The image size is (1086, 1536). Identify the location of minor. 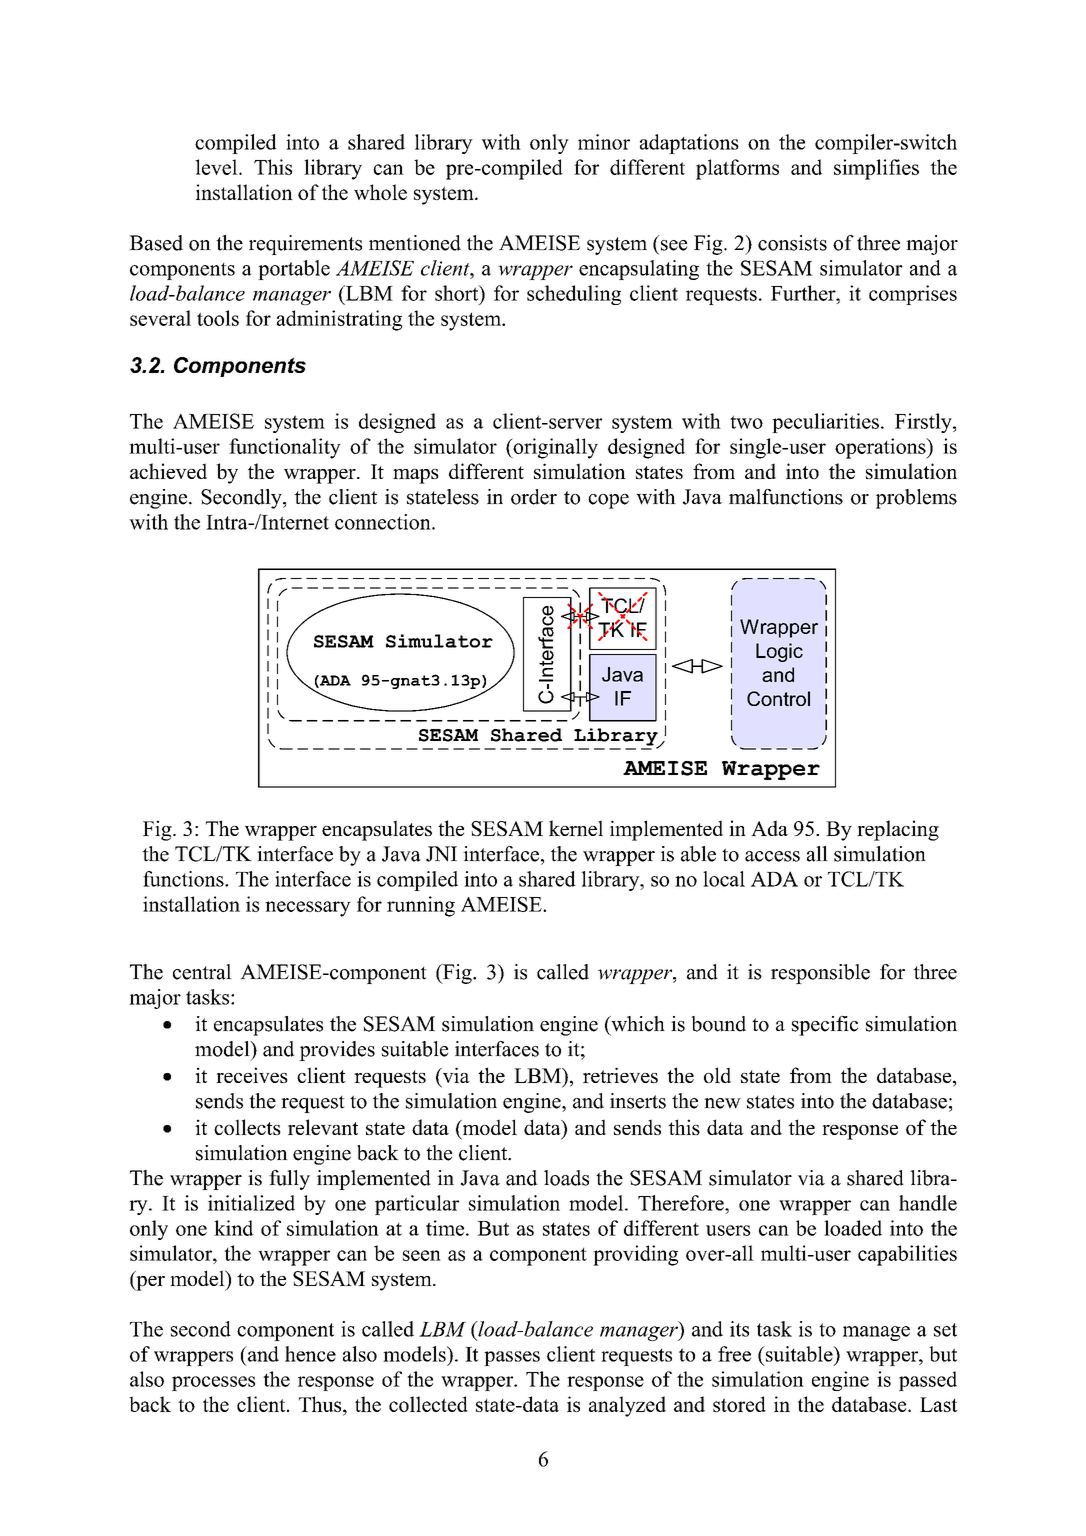
(604, 142).
